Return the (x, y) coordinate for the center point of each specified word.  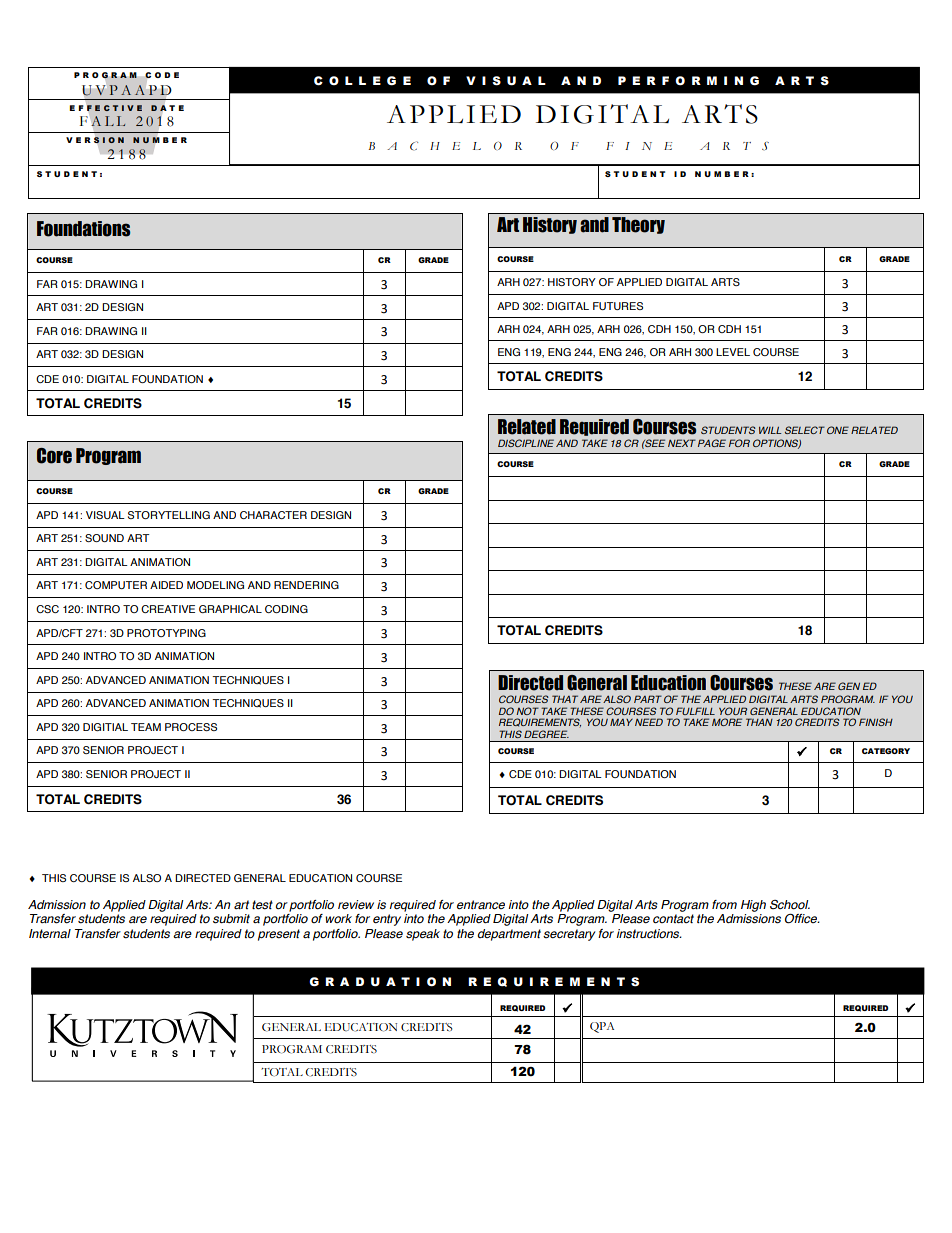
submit (231, 919)
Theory (638, 225)
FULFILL (695, 711)
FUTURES (618, 306)
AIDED (166, 585)
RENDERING (306, 585)
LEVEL (733, 352)
